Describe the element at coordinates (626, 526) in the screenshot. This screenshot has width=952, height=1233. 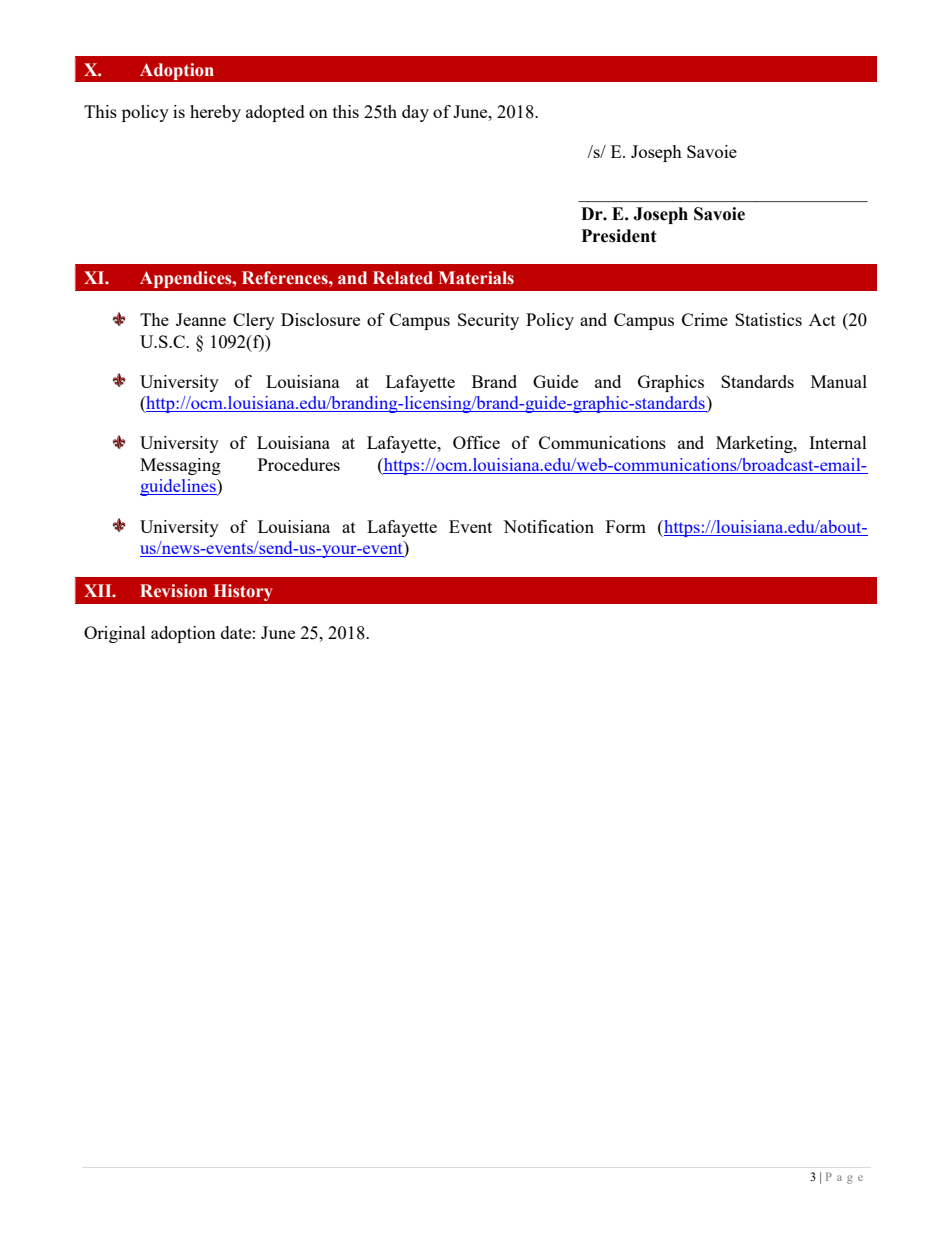
I see `Form` at that location.
